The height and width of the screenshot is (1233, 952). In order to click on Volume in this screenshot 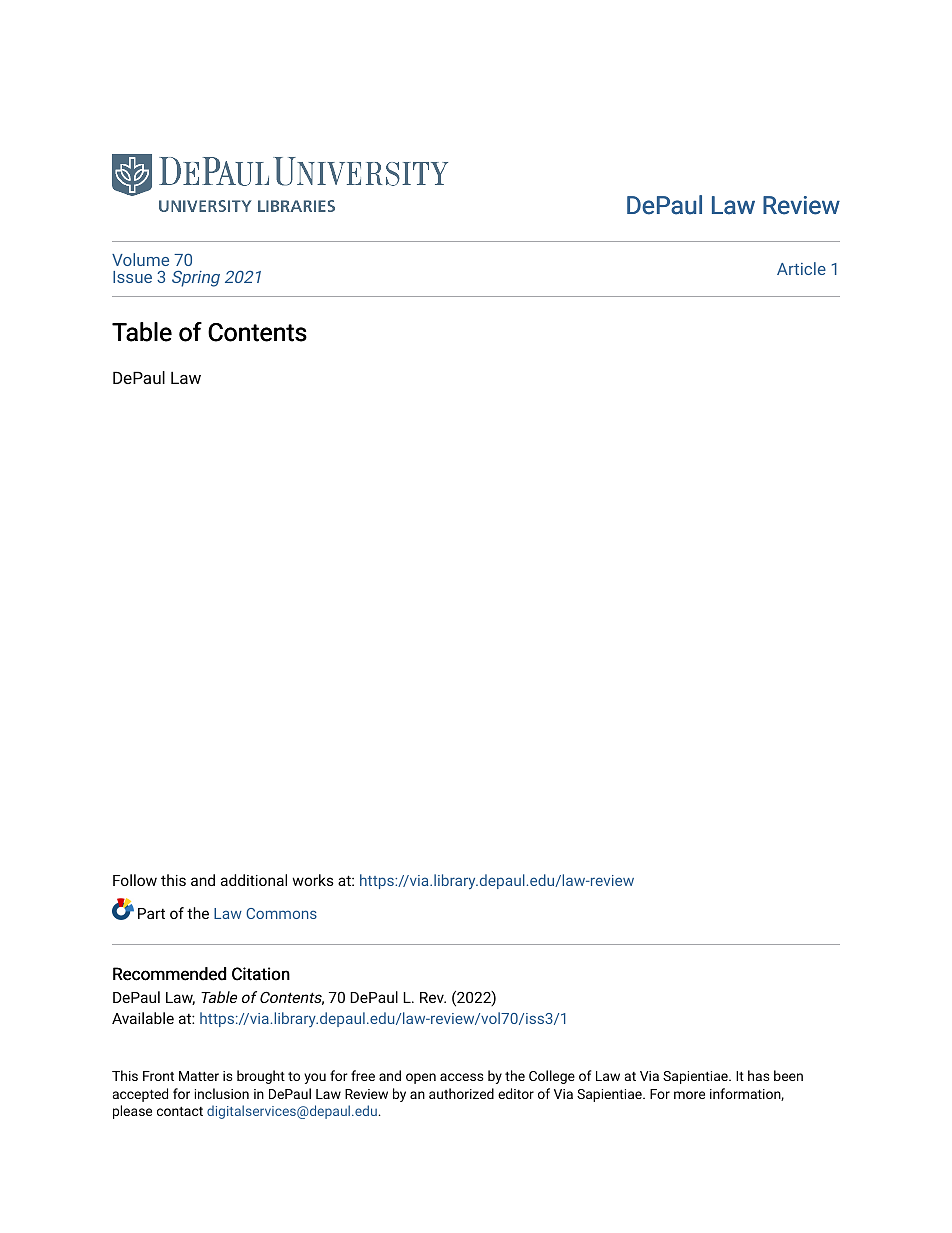, I will do `click(140, 259)`.
